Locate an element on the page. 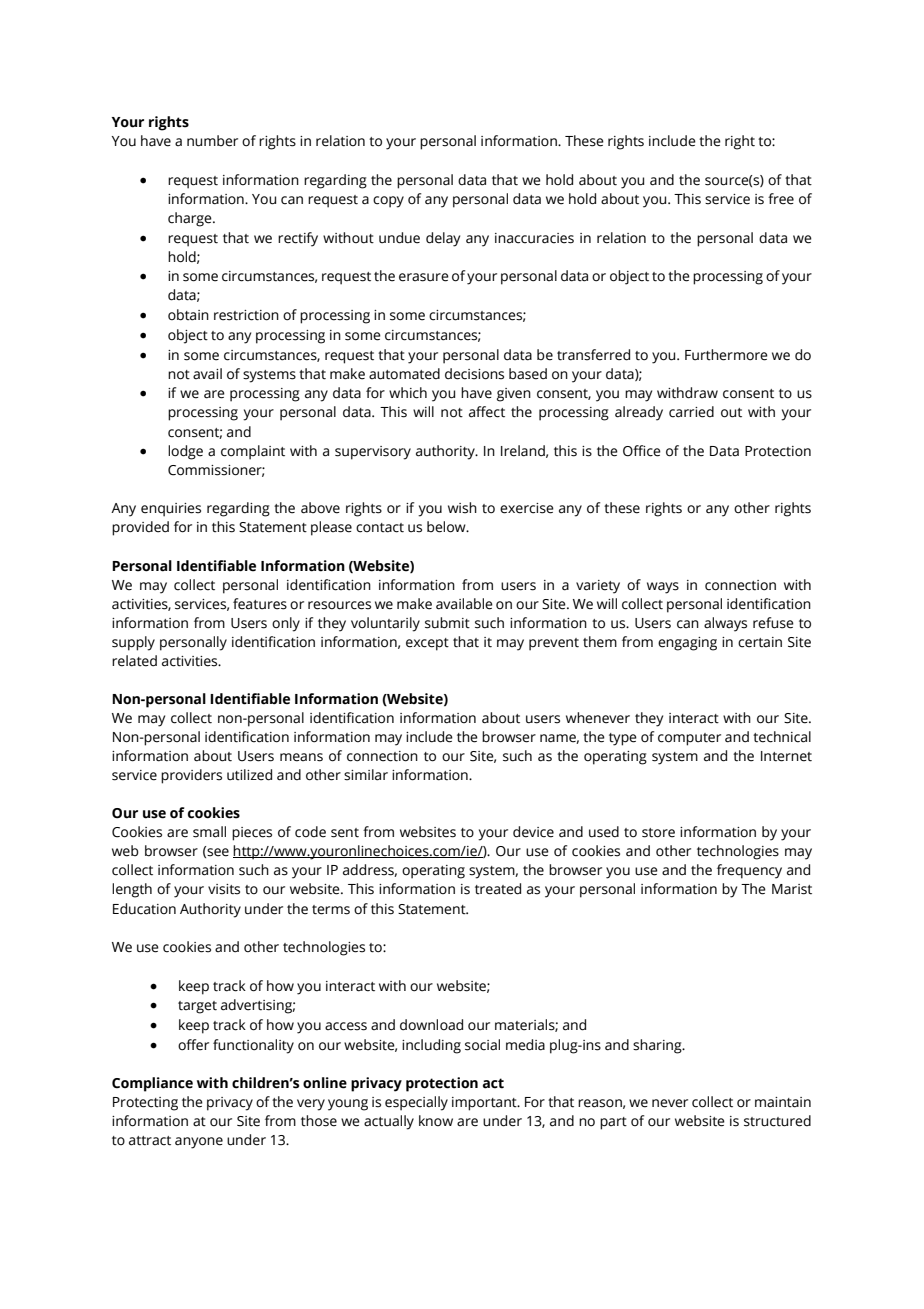 Image resolution: width=924 pixels, height=1309 pixels. Office is located at coordinates (642, 451).
